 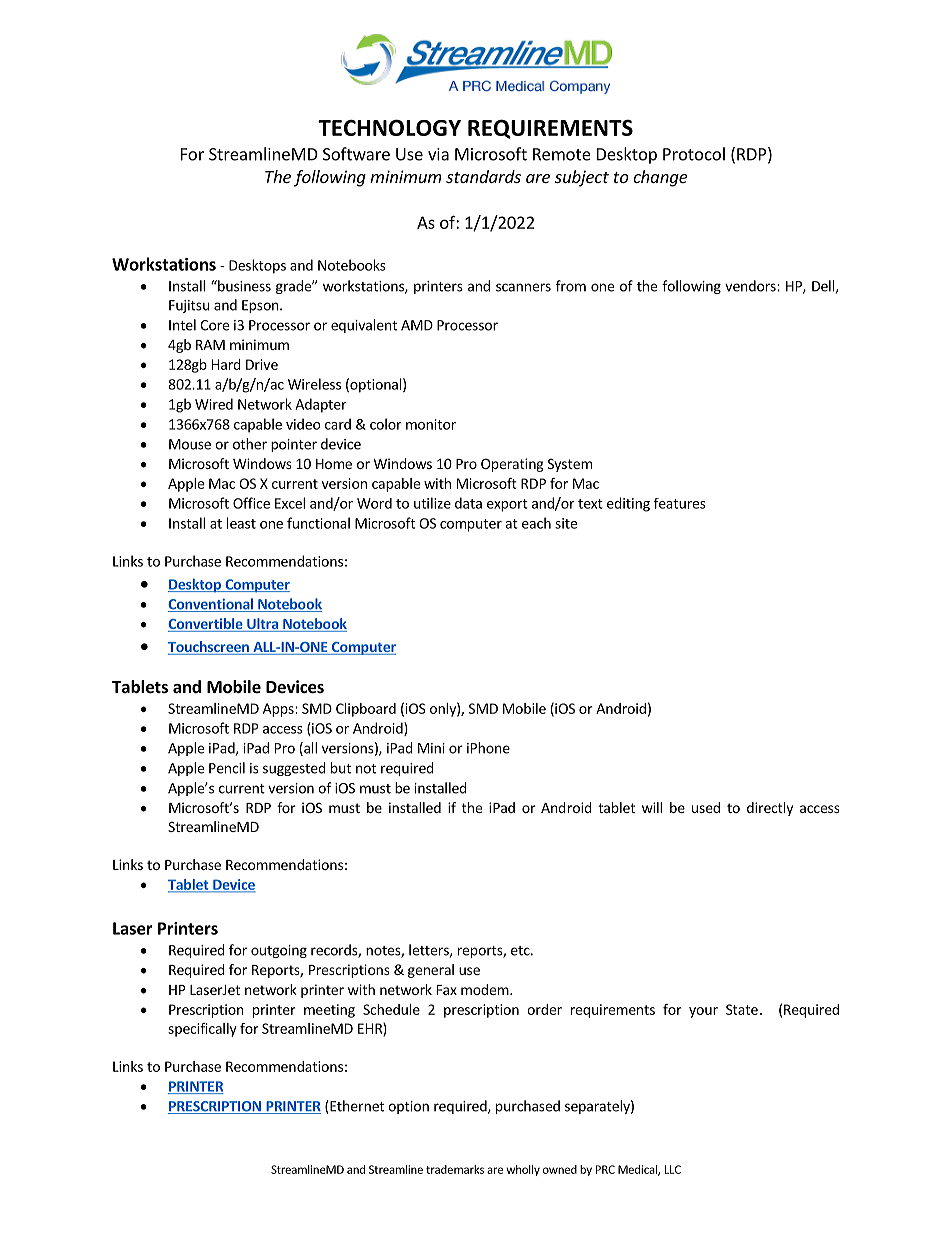 What do you see at coordinates (694, 154) in the screenshot?
I see `Protocol` at bounding box center [694, 154].
